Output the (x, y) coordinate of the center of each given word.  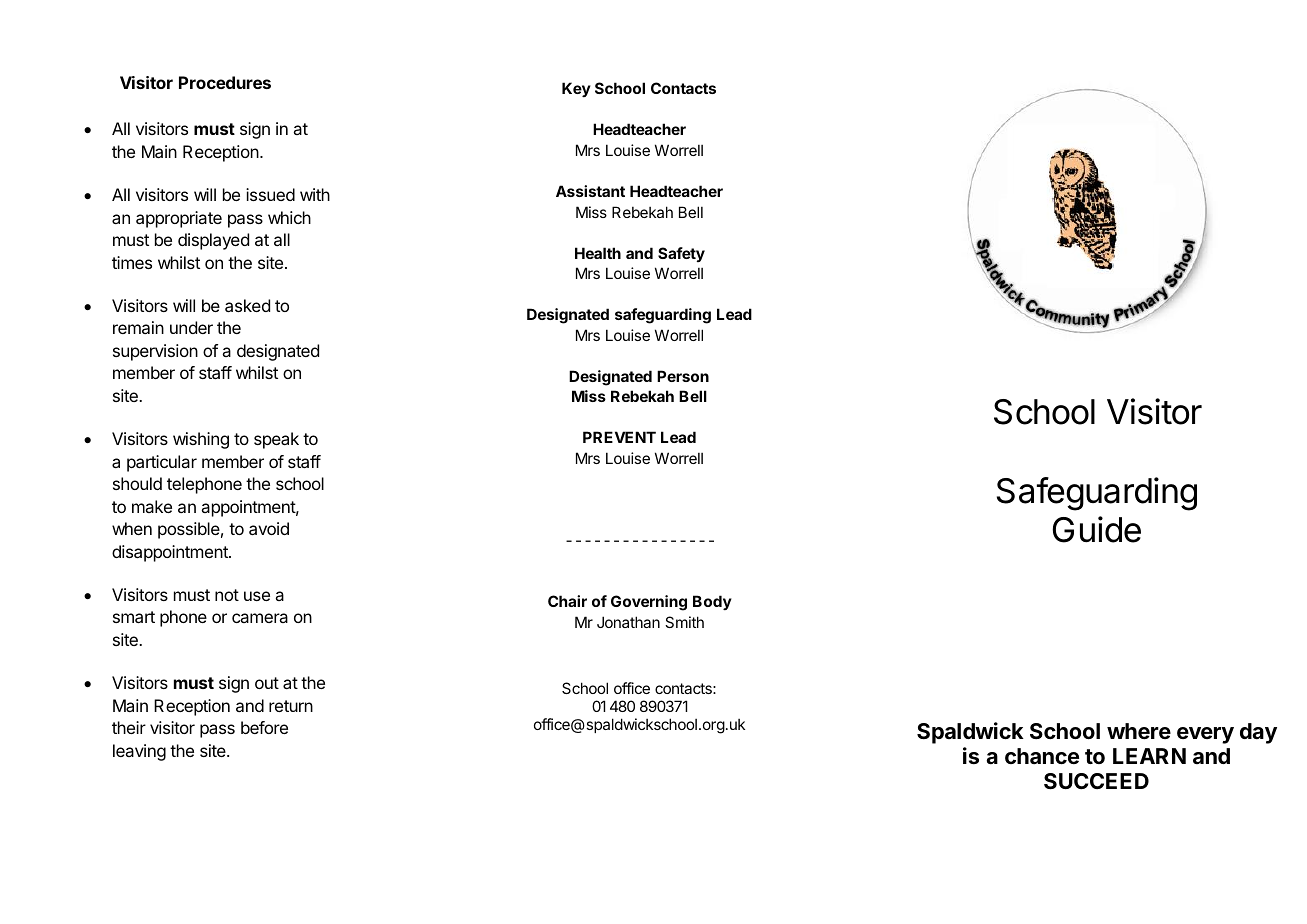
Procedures (225, 82)
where (1139, 731)
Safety (681, 254)
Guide (1096, 529)
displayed (213, 241)
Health (598, 253)
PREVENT (619, 437)
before (264, 727)
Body (712, 602)
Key (576, 89)
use (257, 596)
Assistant (590, 191)
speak (276, 440)
